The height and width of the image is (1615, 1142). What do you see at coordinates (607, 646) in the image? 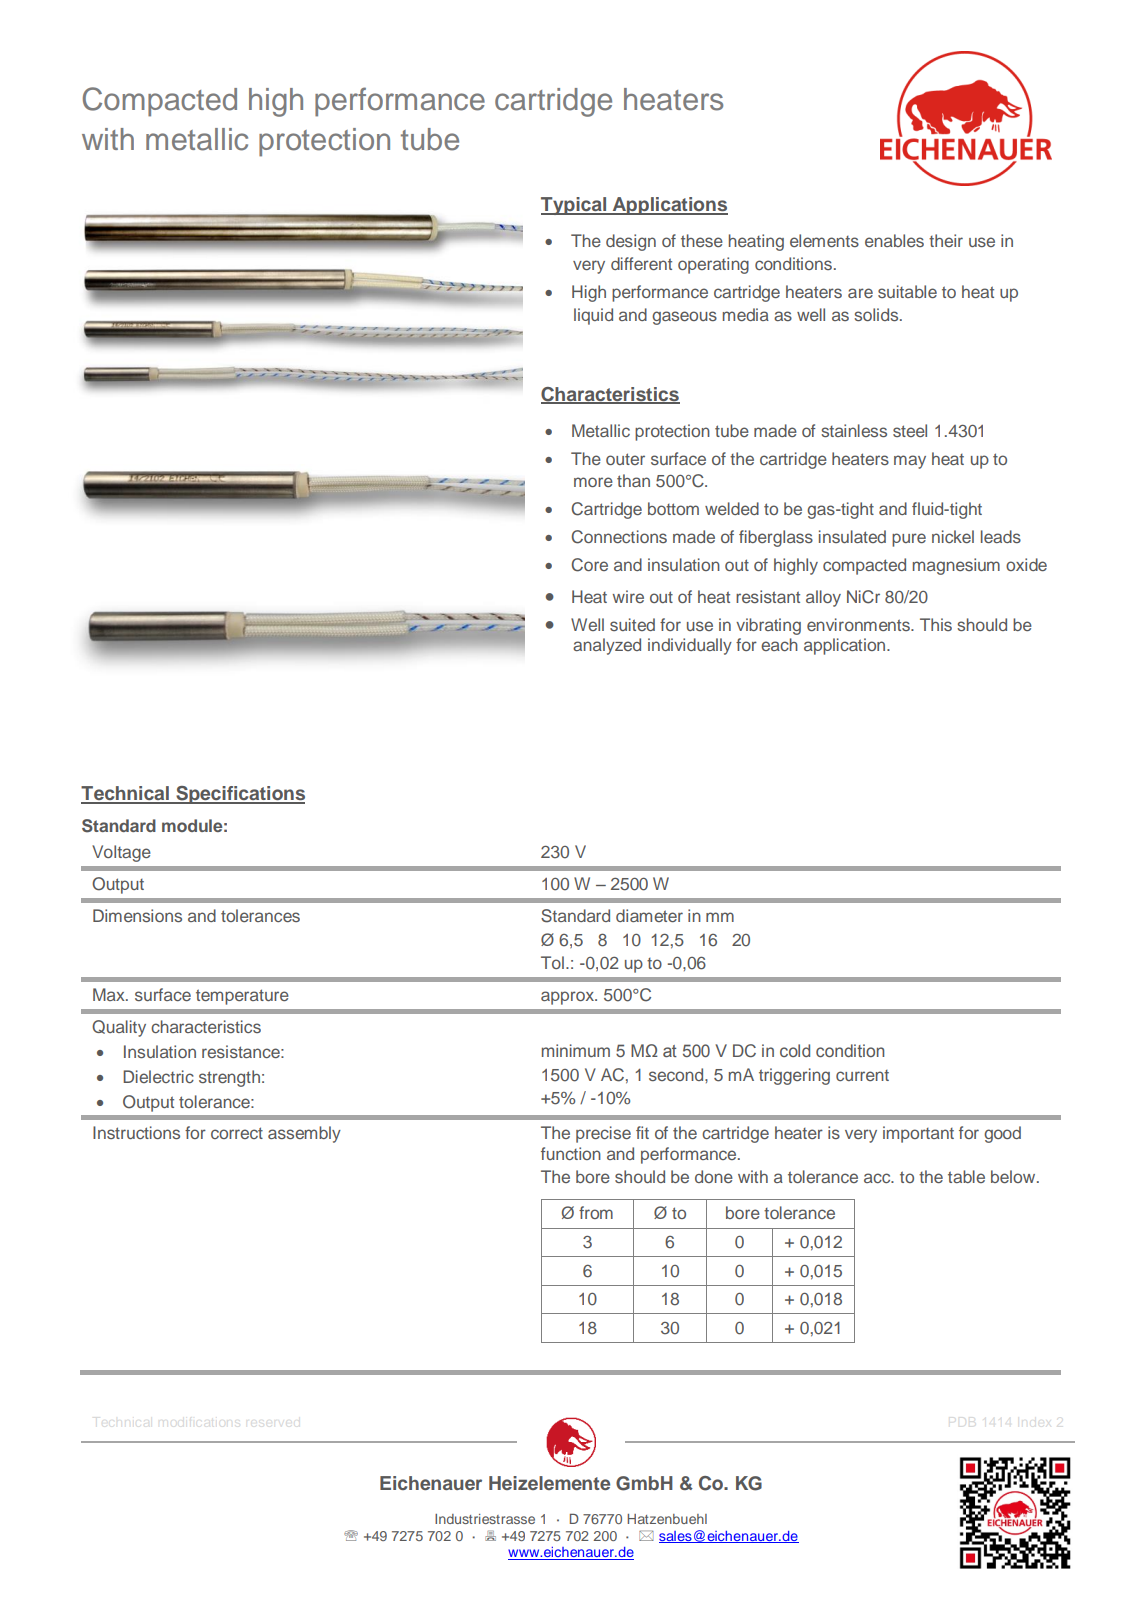
I see `analyzed` at bounding box center [607, 646].
